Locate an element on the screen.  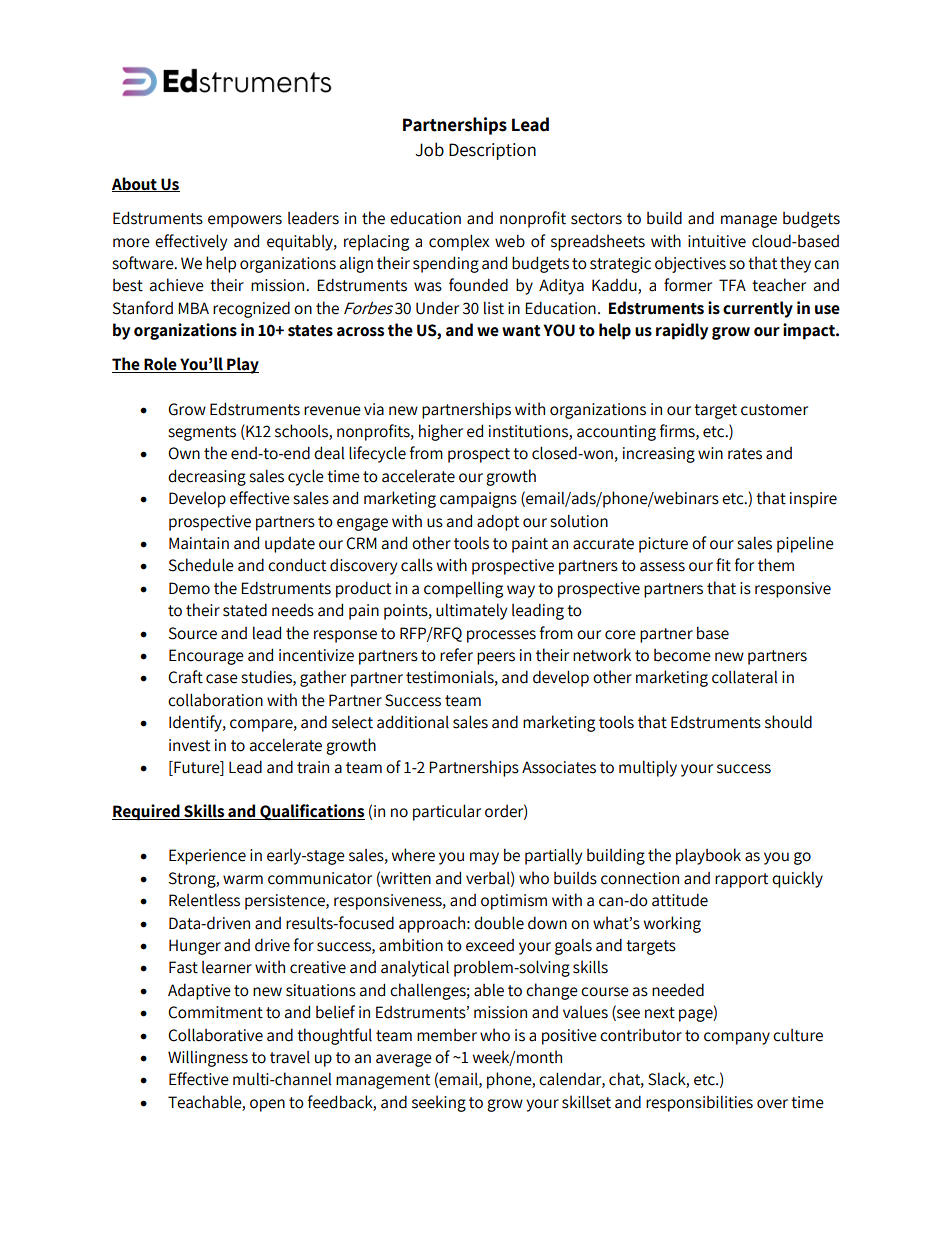
intuitive is located at coordinates (717, 241).
